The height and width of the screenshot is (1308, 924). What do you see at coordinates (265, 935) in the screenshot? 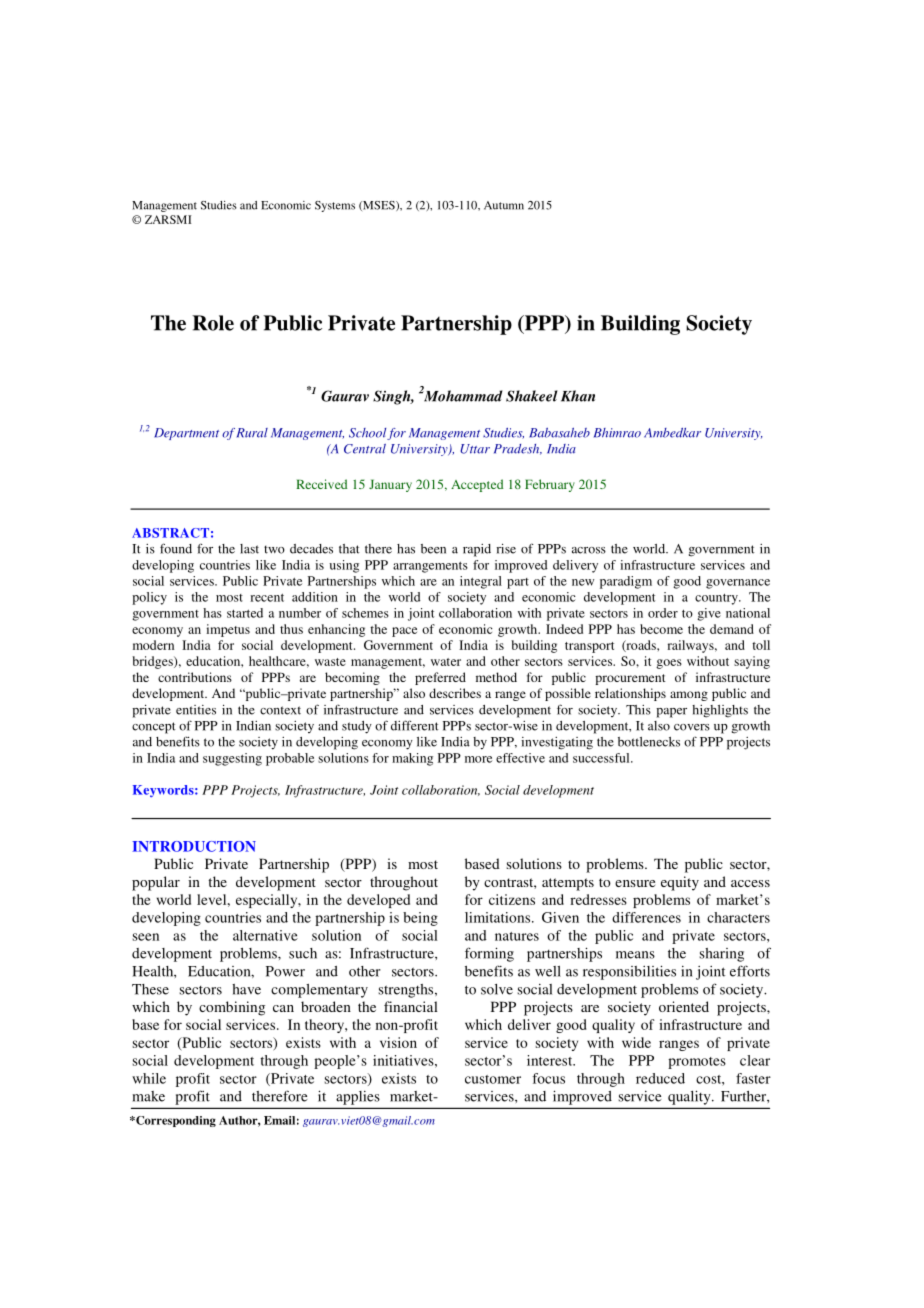
I see `alternative` at bounding box center [265, 935].
